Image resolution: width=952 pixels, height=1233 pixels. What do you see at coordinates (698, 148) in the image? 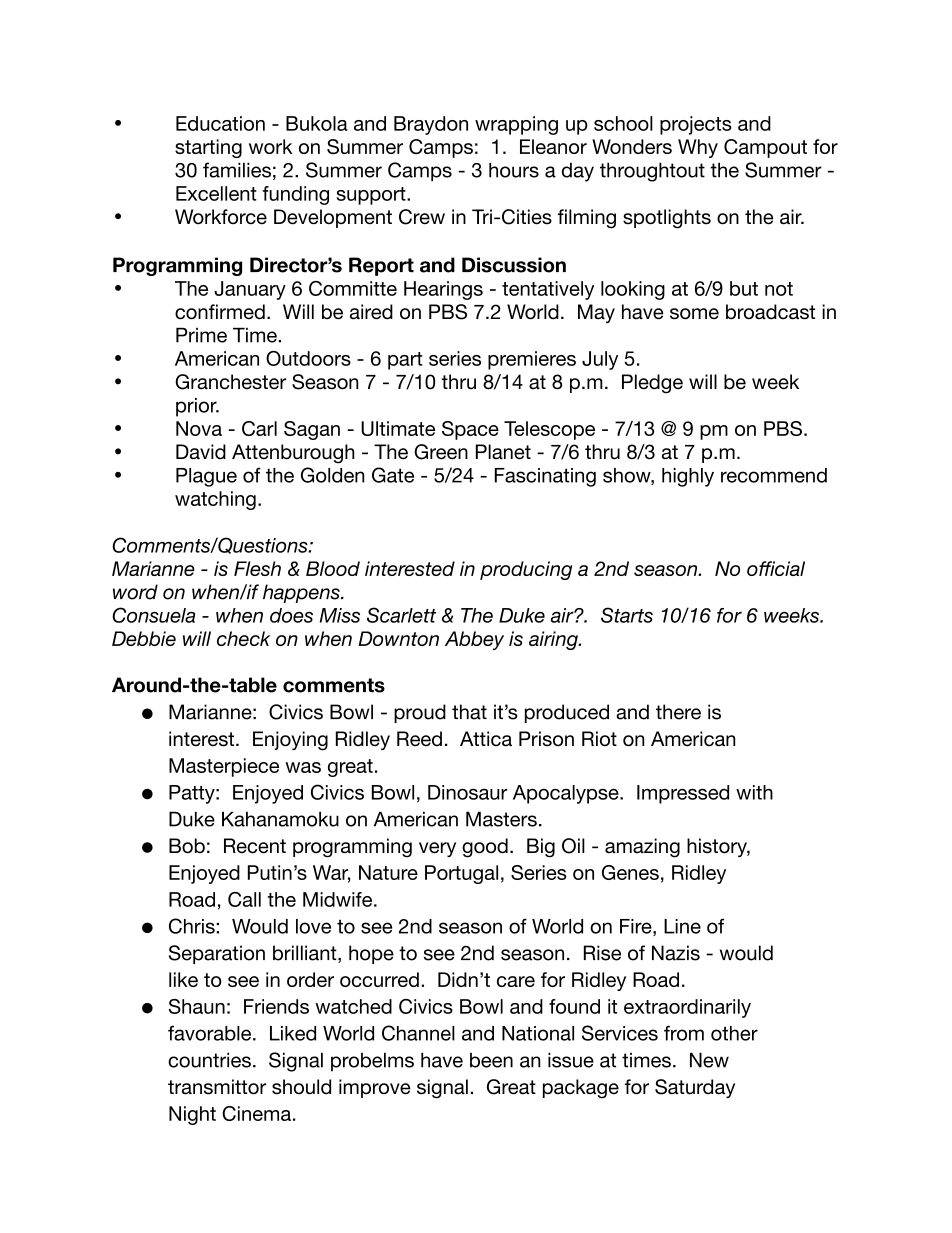
I see `Why` at bounding box center [698, 148].
